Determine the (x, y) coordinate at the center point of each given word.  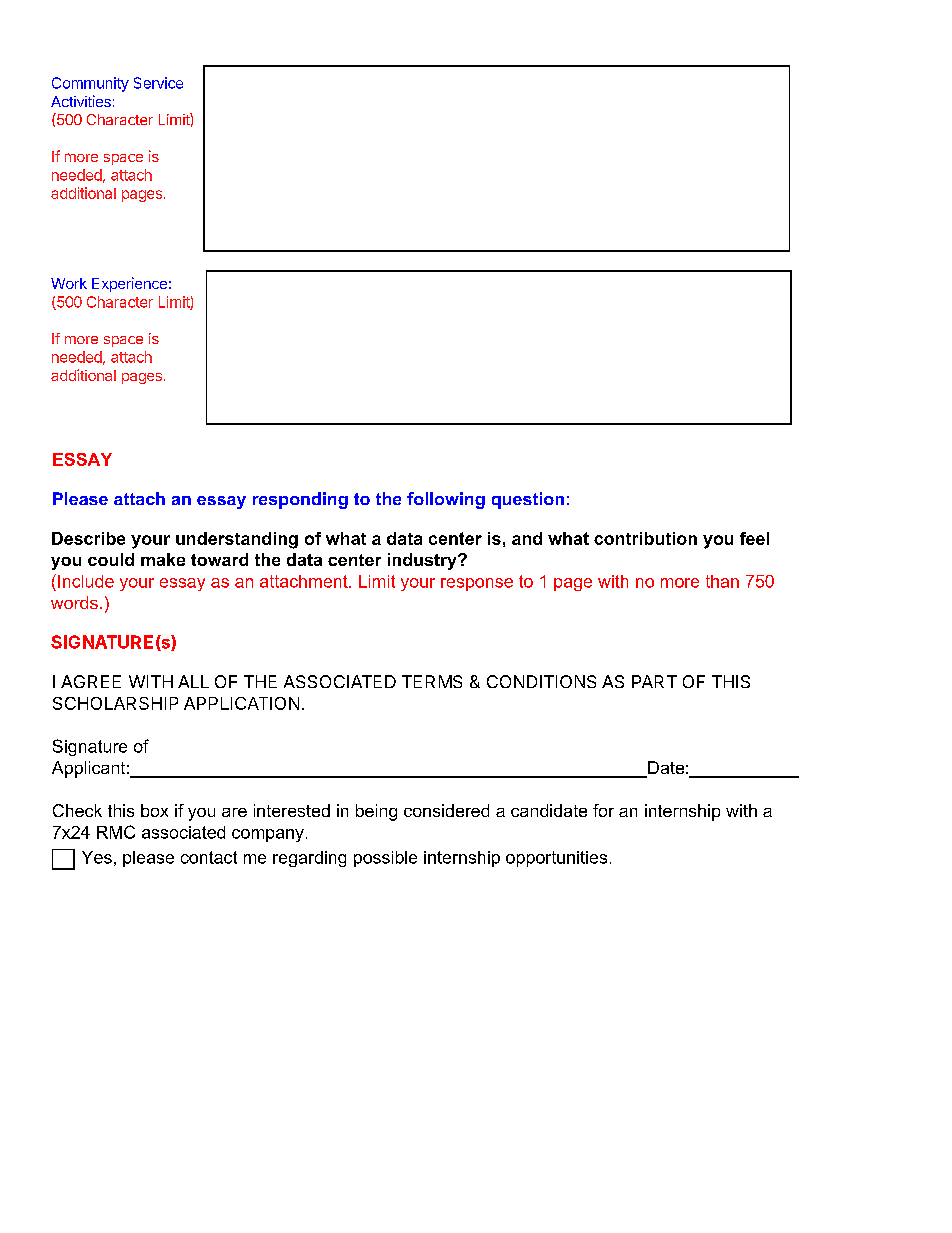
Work (69, 283)
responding (300, 500)
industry (423, 561)
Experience (129, 284)
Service (158, 83)
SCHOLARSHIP (115, 703)
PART (654, 681)
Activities (81, 101)
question (528, 500)
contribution (645, 538)
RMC (116, 832)
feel (754, 538)
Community (90, 84)
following (446, 500)
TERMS (432, 681)
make (163, 559)
